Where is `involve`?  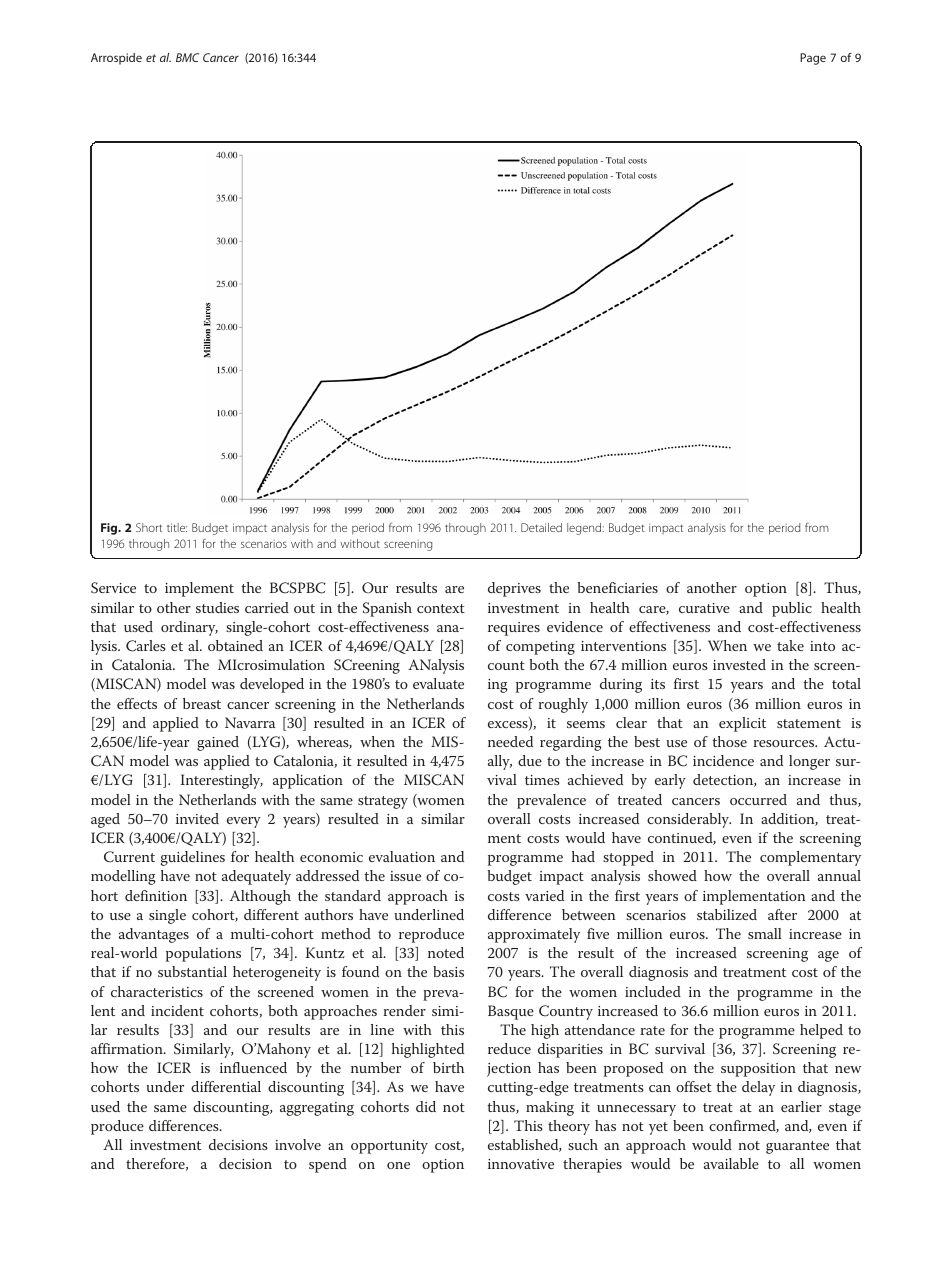 involve is located at coordinates (298, 1144).
